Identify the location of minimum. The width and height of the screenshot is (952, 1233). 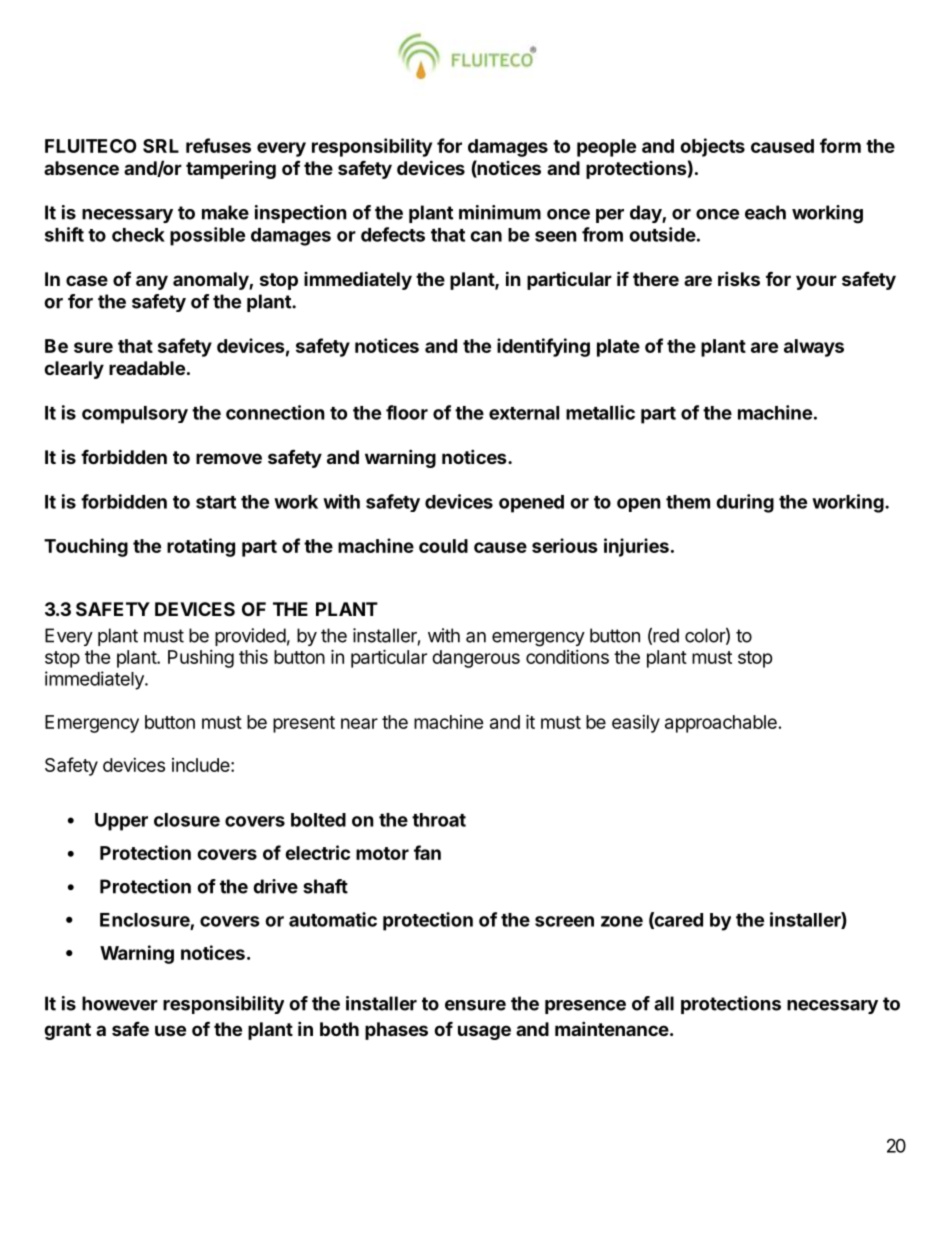
(500, 212).
